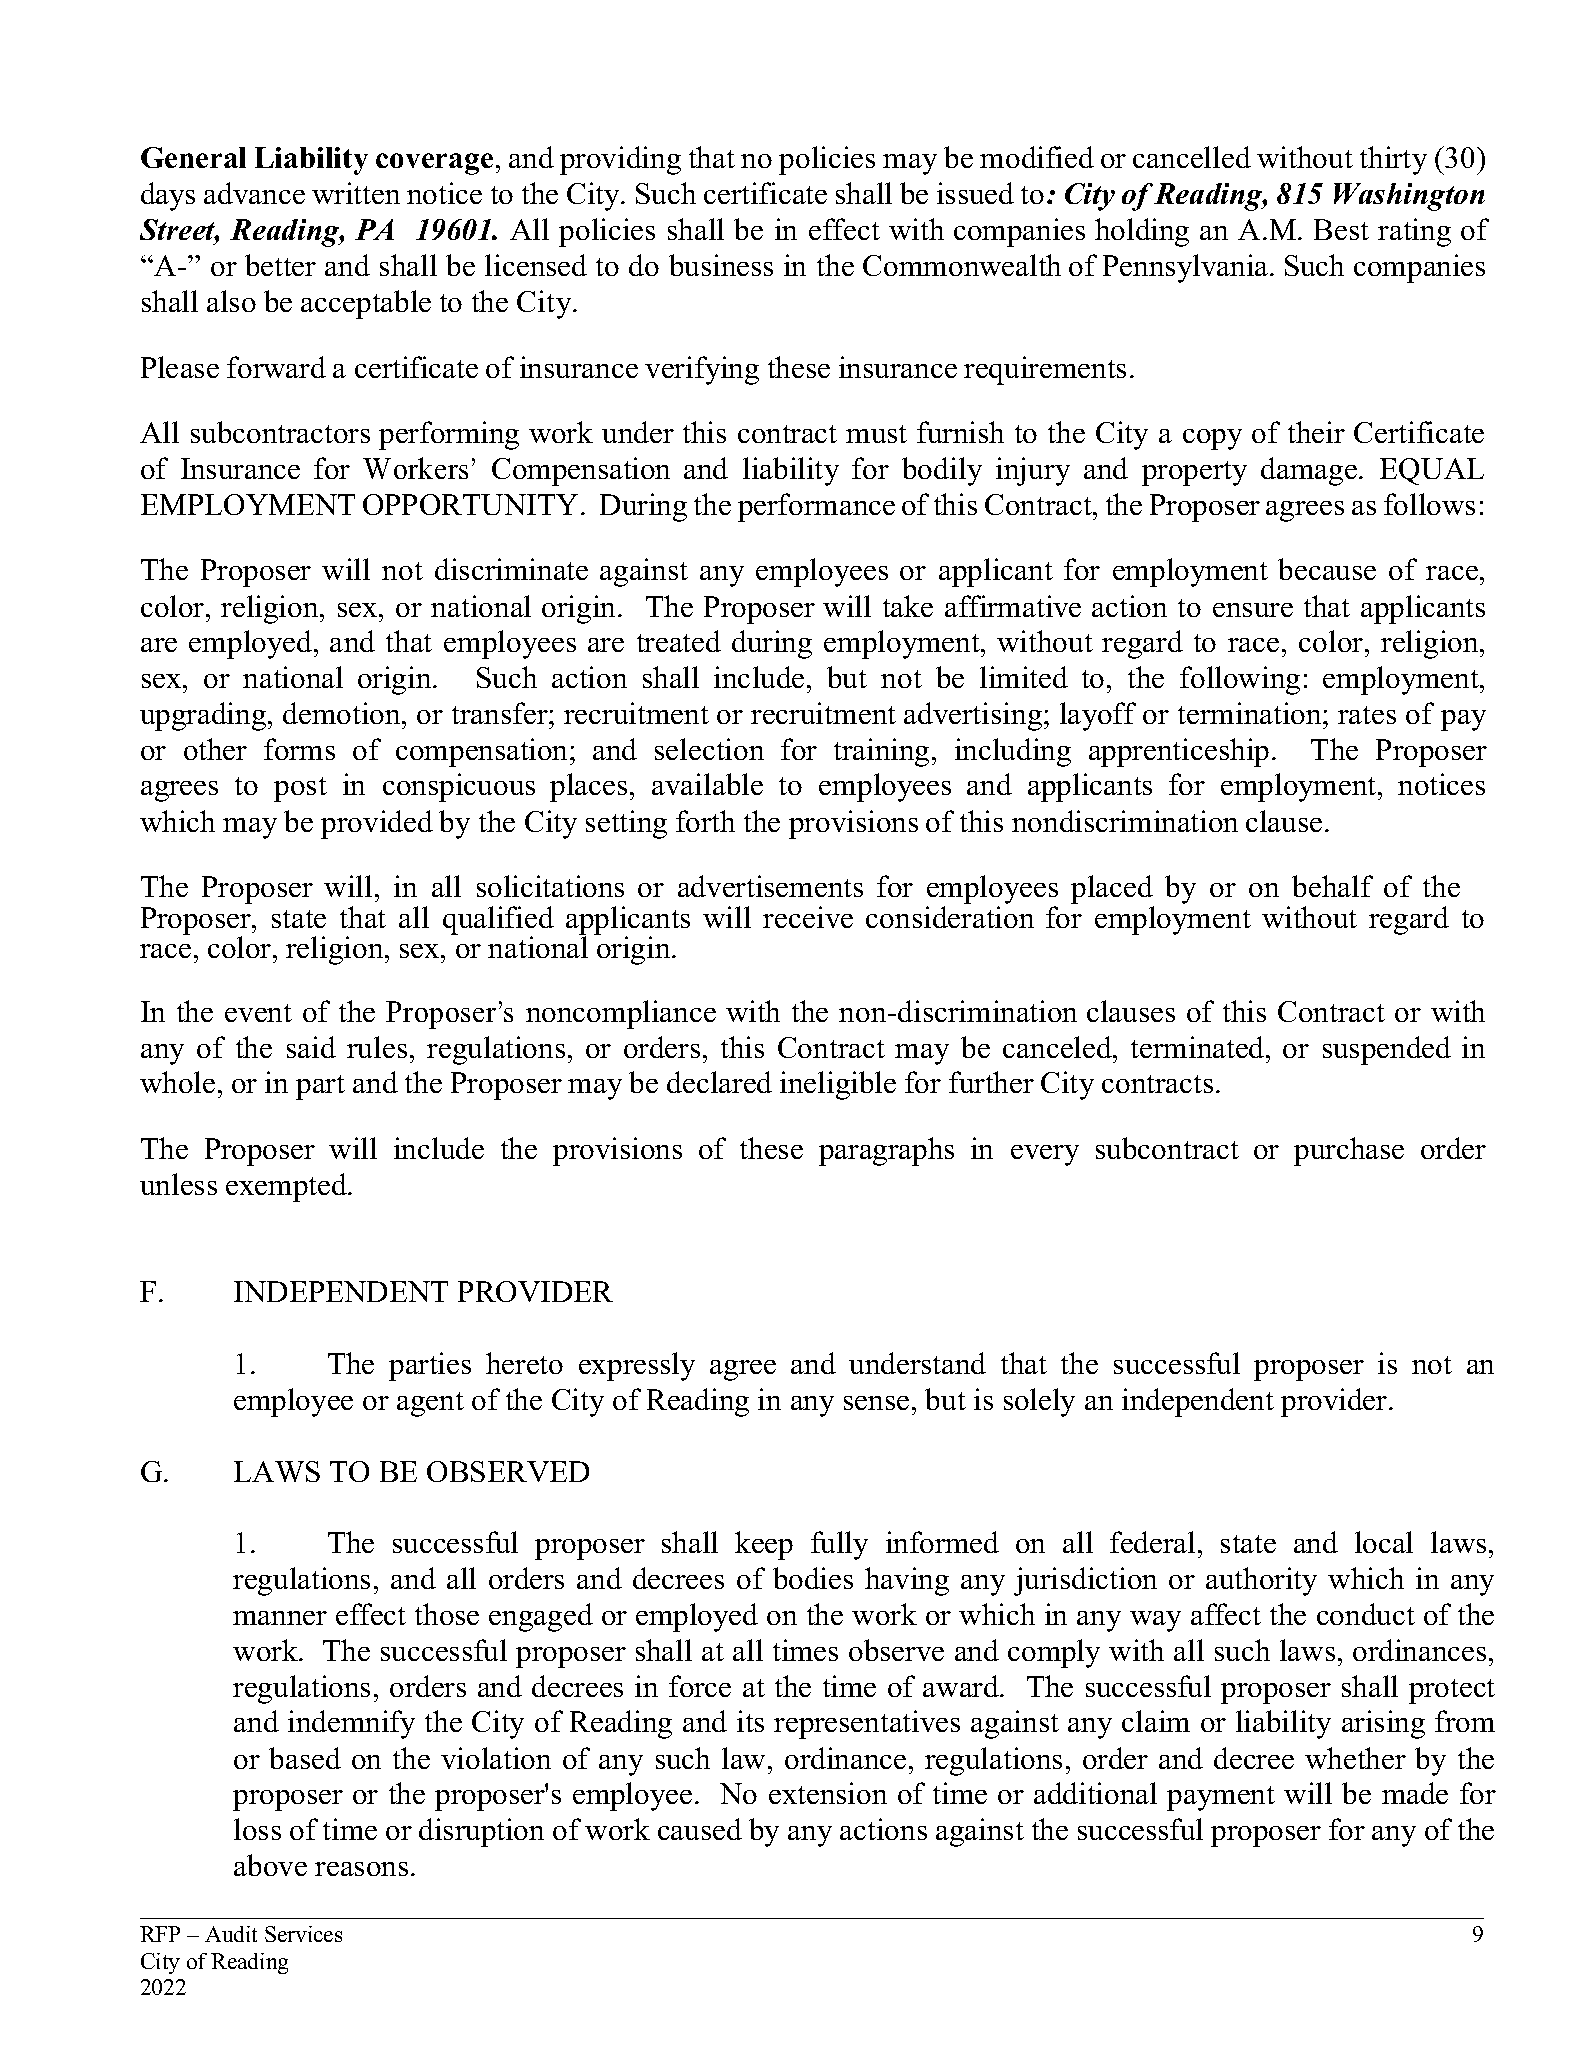  I want to click on written, so click(356, 193).
